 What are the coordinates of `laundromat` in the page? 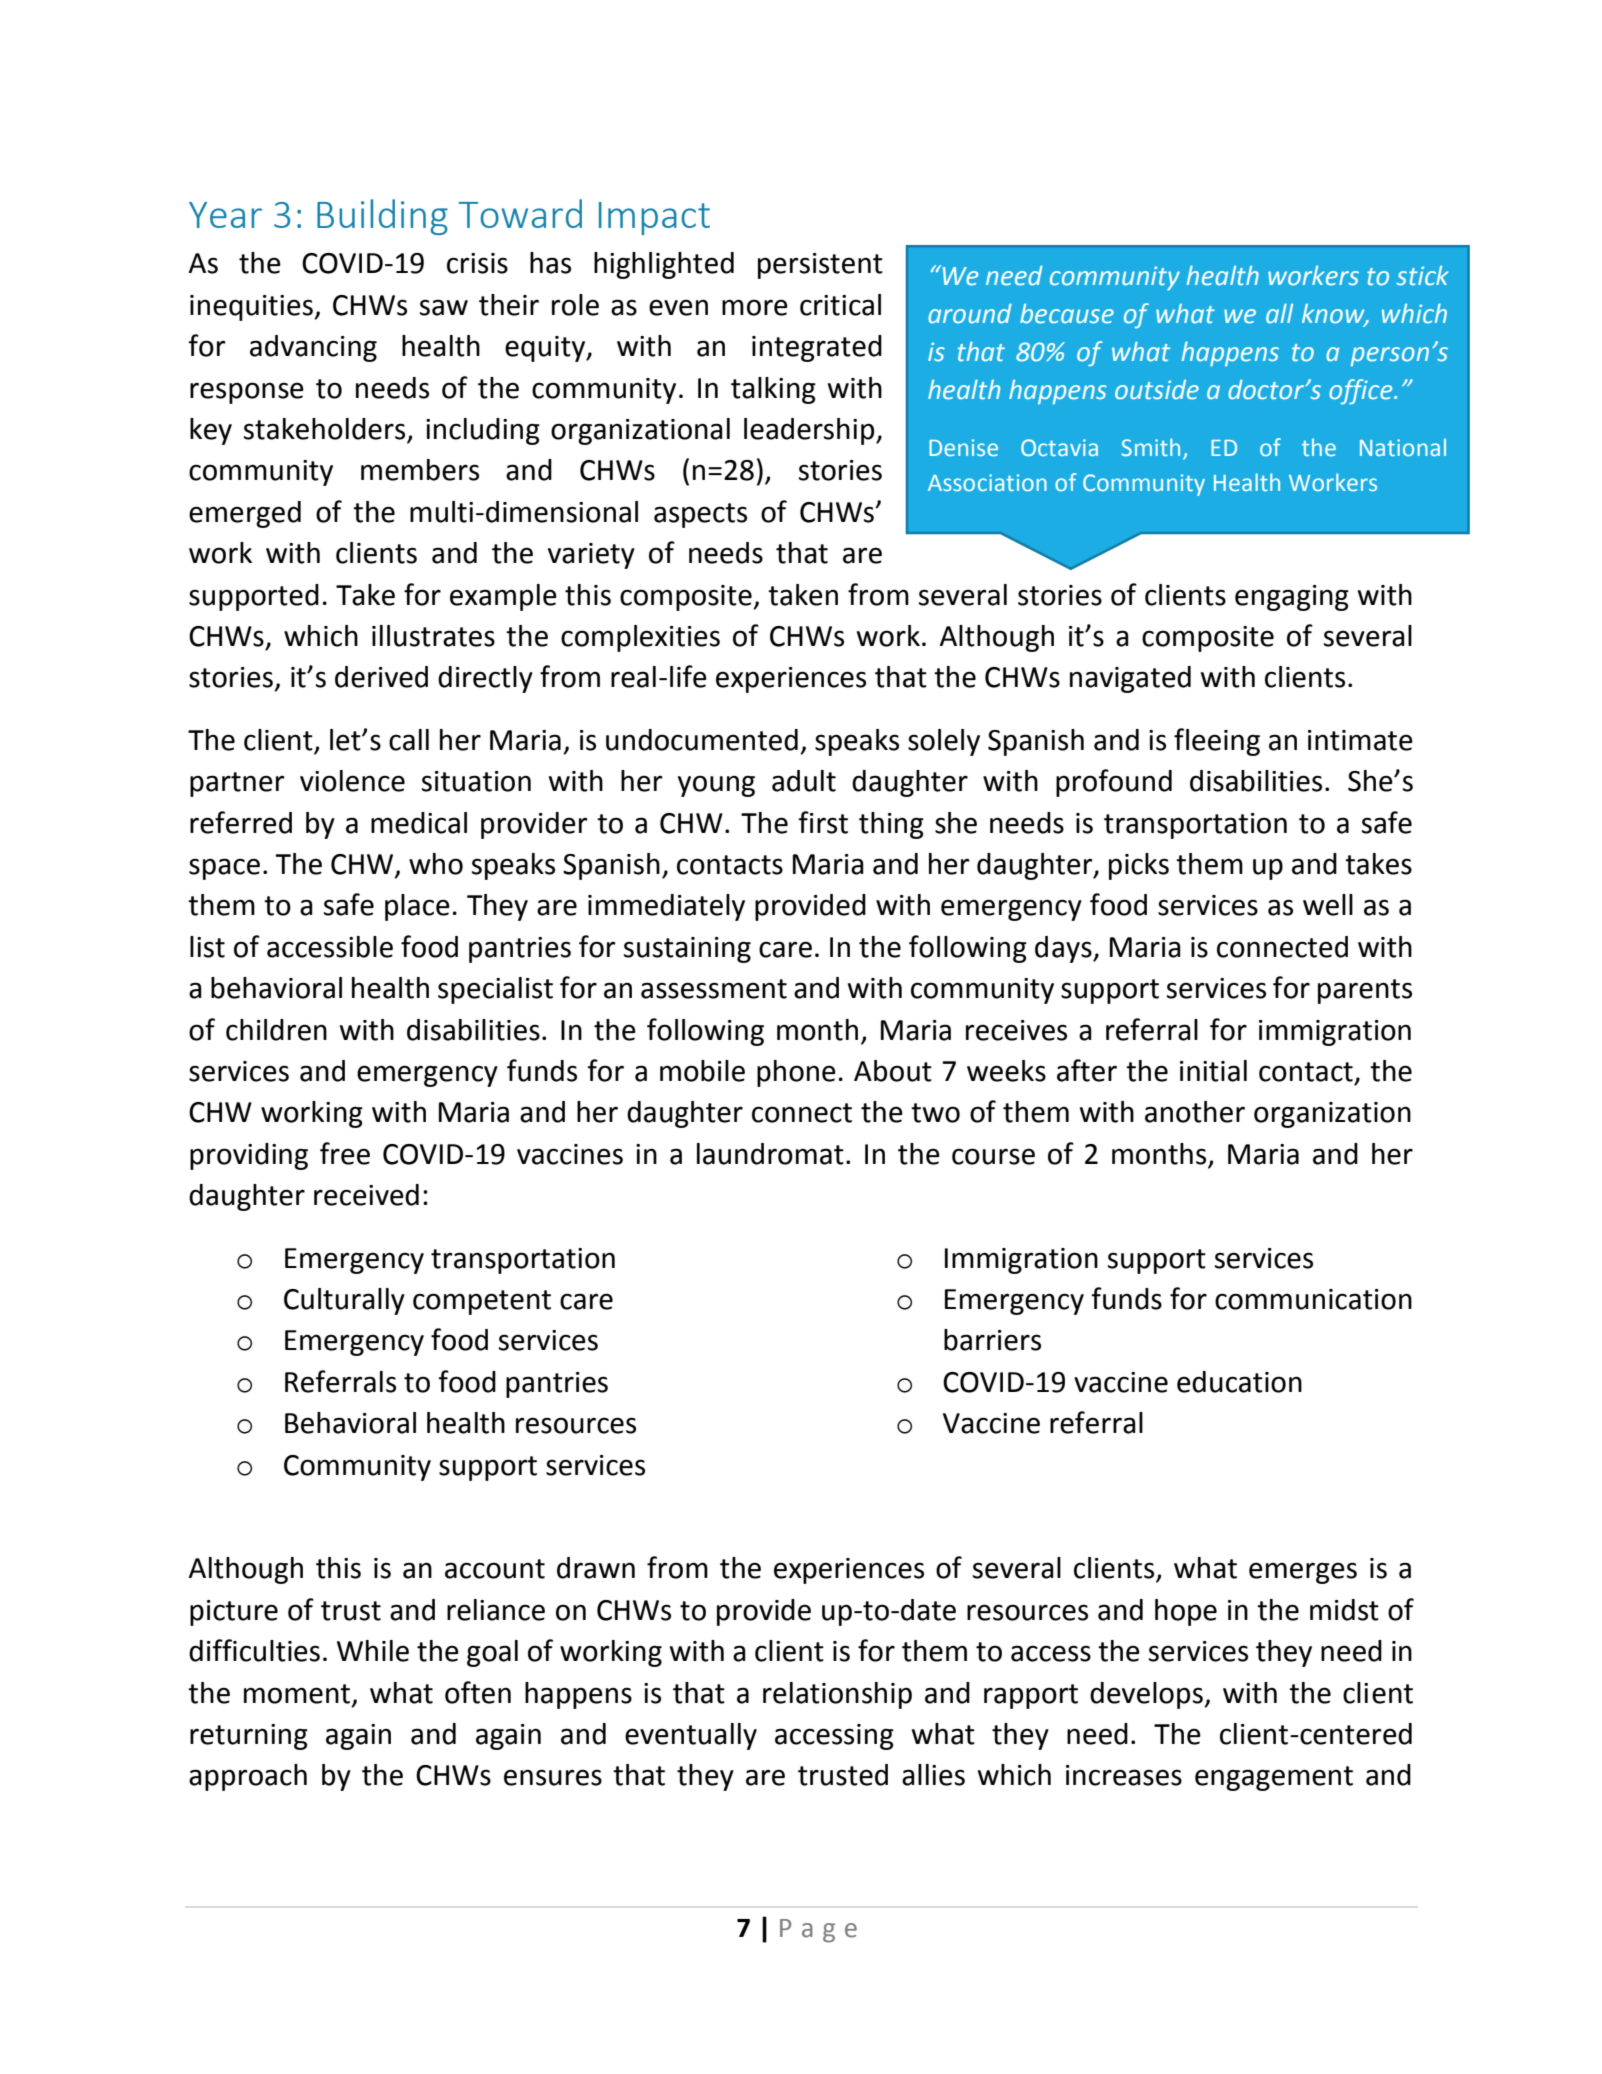 It's located at (770, 1154).
